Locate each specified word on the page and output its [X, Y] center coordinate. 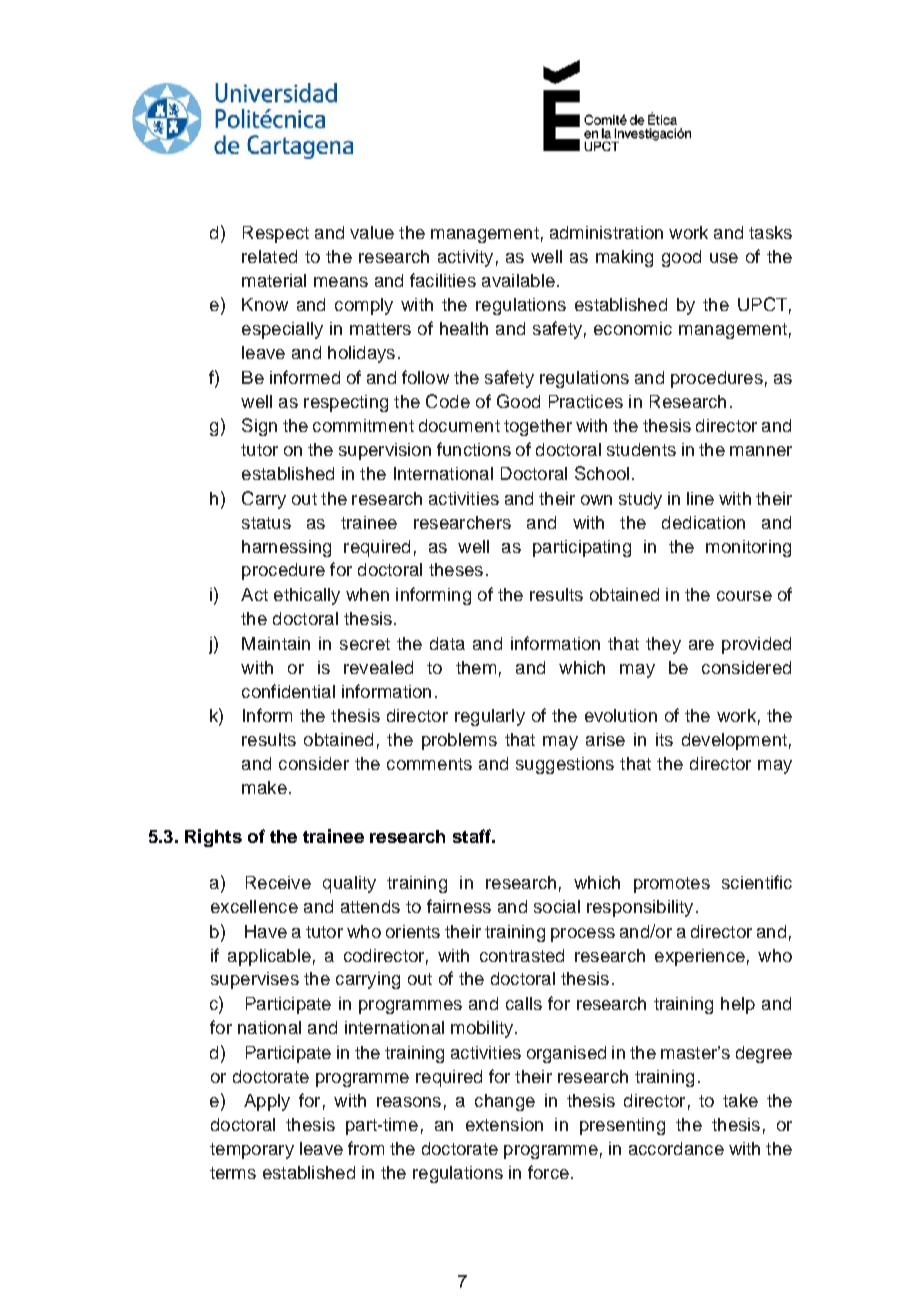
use [724, 258]
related [269, 256]
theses [456, 569]
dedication [703, 522]
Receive [278, 882]
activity [465, 258]
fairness [459, 906]
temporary [252, 1151]
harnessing [286, 548]
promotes [672, 885]
